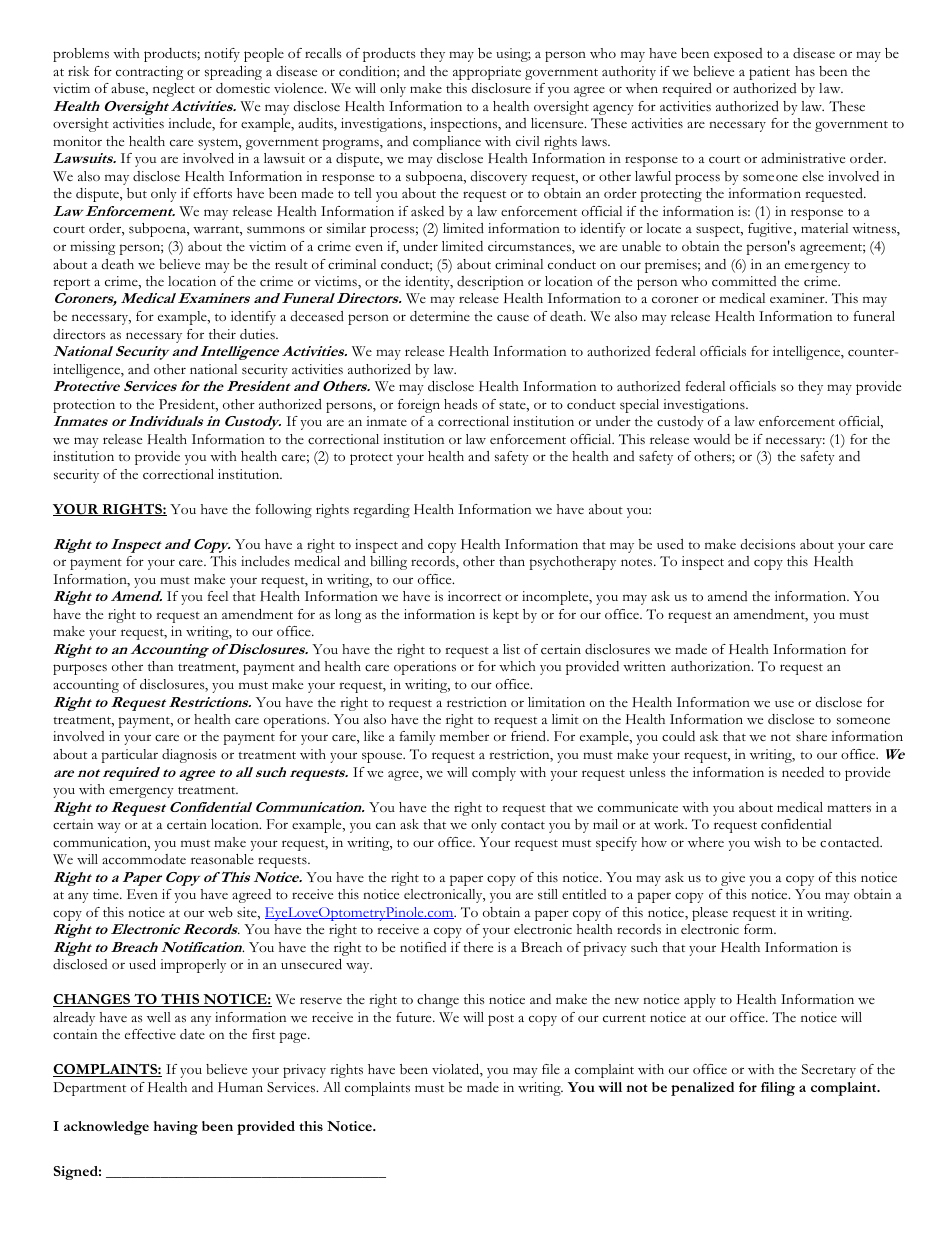 The image size is (952, 1233). I want to click on committed, so click(744, 281).
